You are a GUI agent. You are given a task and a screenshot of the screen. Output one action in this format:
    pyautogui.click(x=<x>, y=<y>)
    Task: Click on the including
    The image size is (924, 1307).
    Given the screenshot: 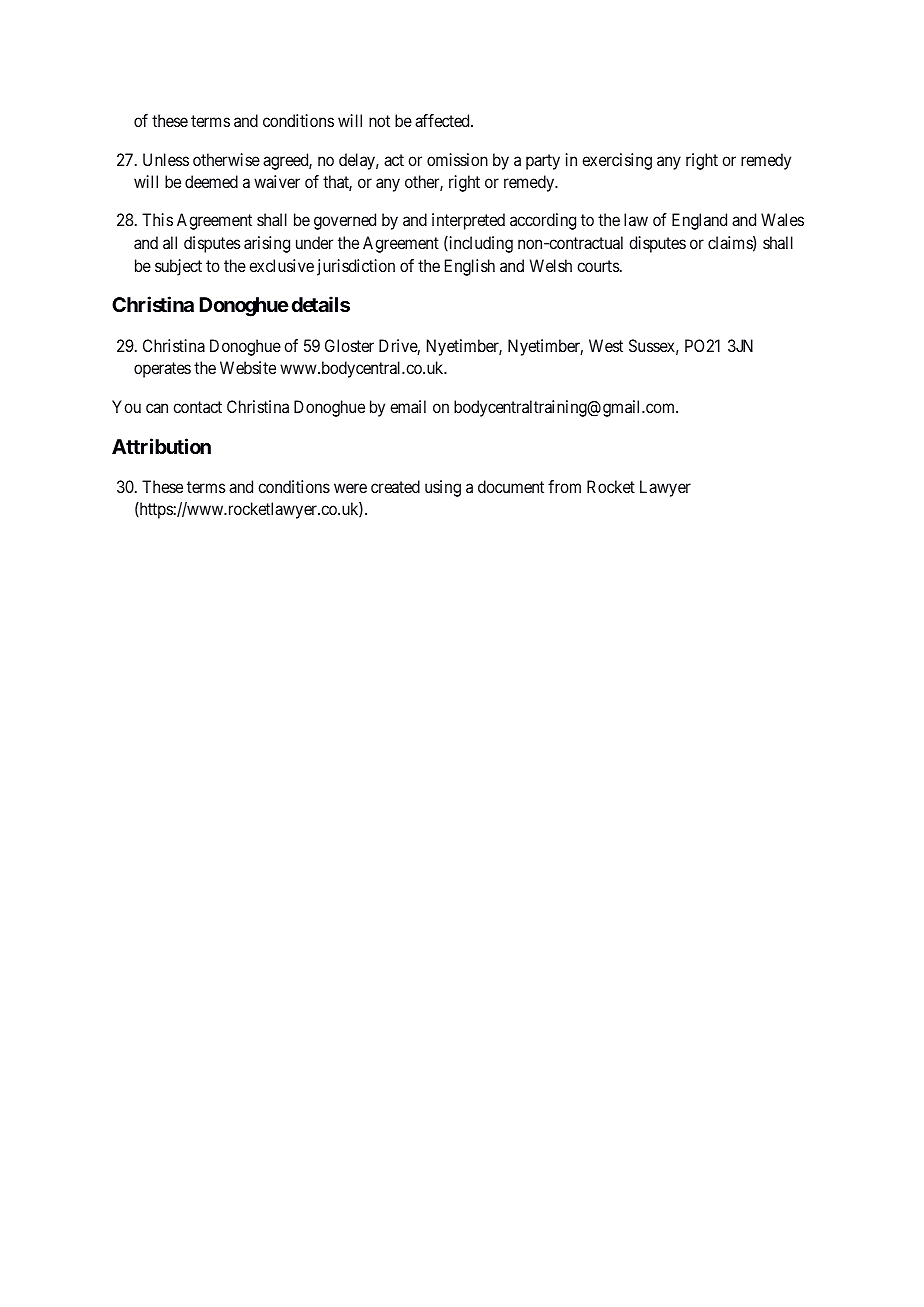 What is the action you would take?
    pyautogui.click(x=480, y=244)
